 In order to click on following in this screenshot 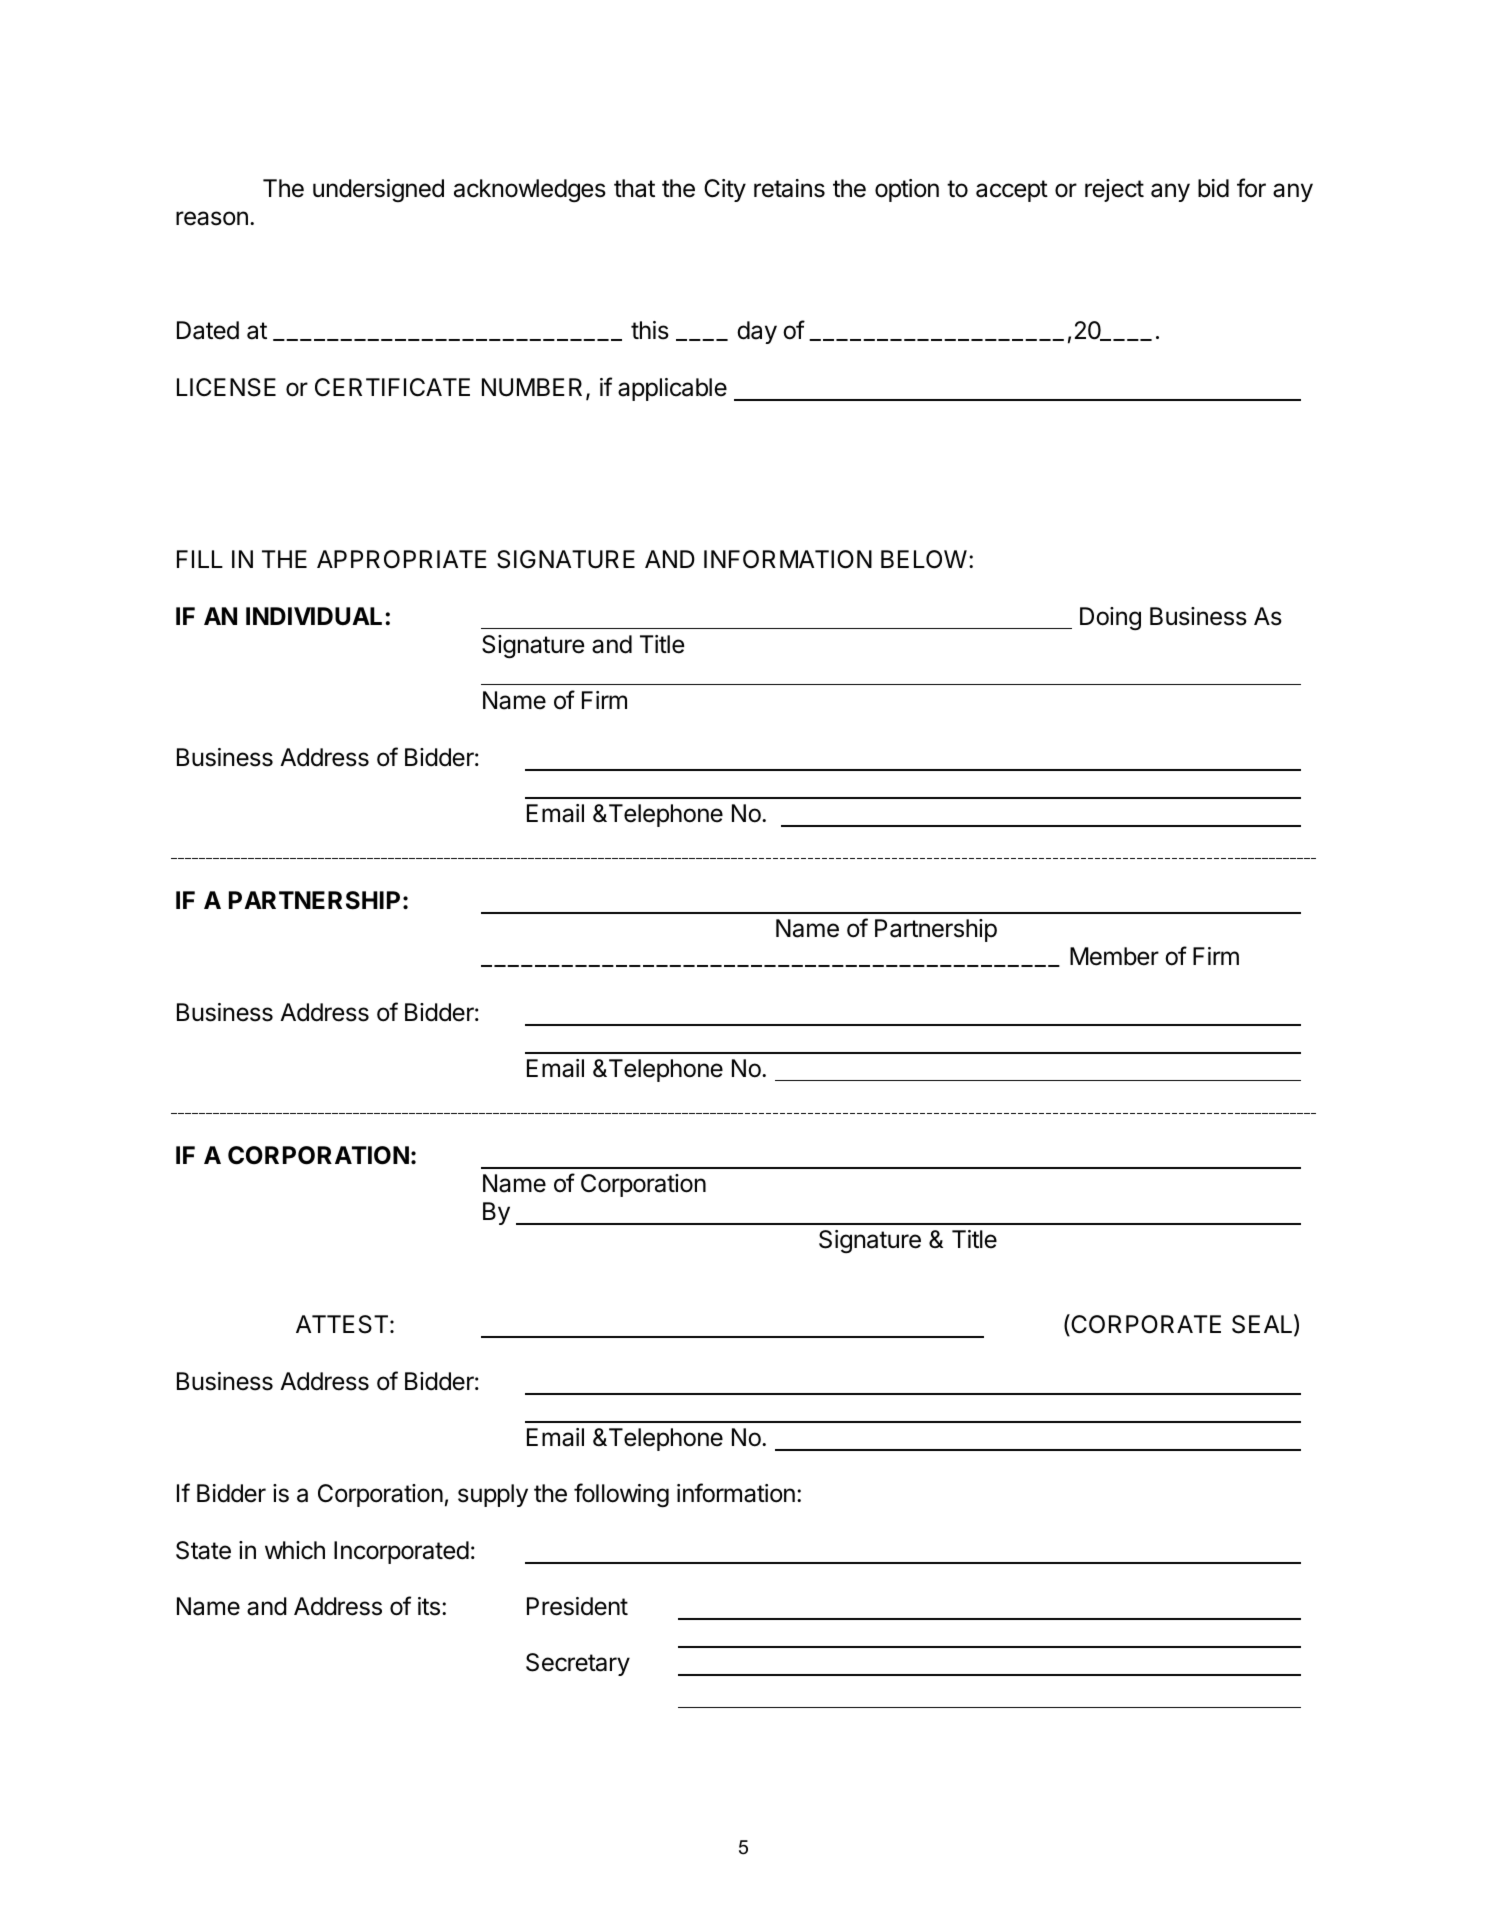, I will do `click(621, 1495)`.
